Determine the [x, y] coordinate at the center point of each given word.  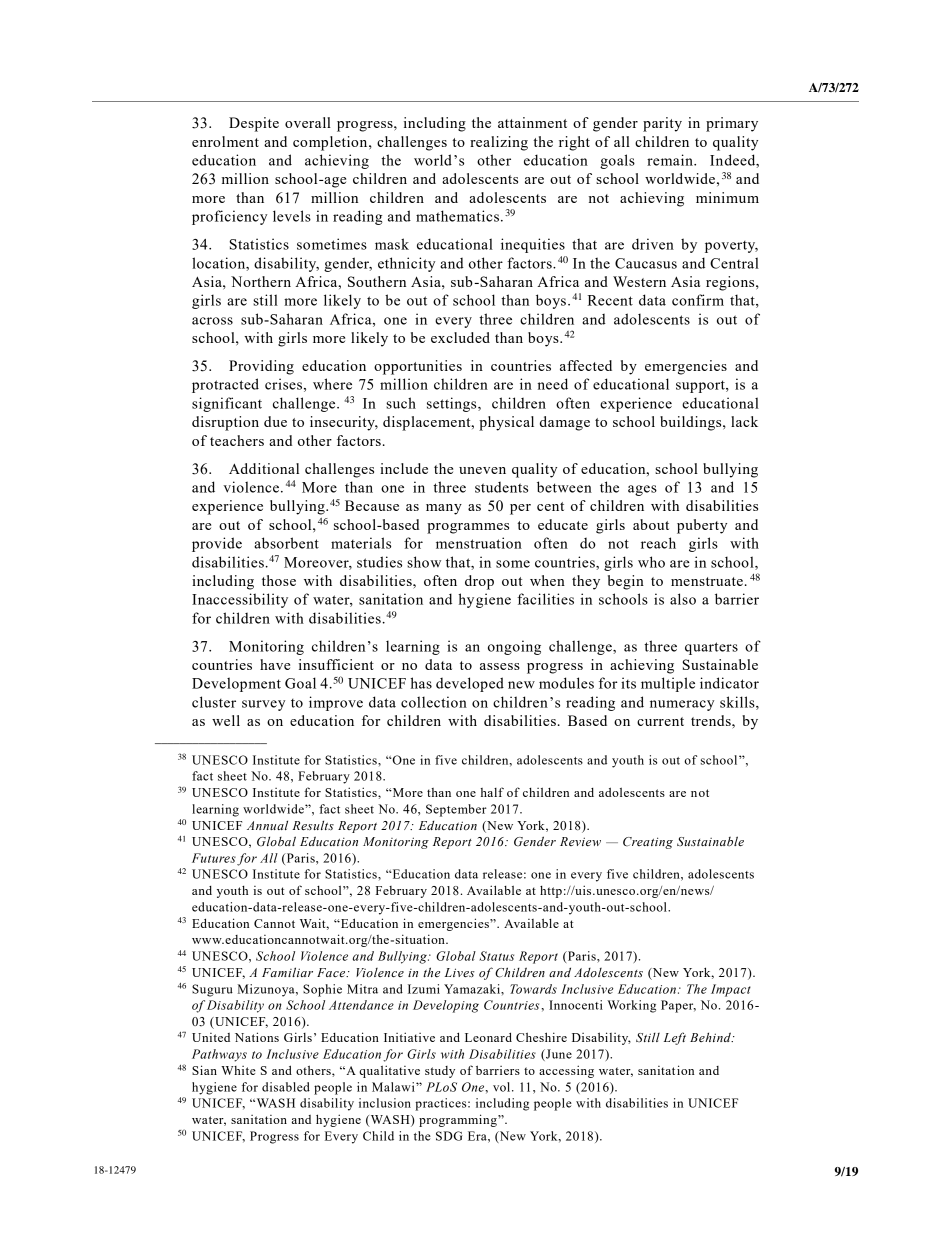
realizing [499, 143]
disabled [286, 1087]
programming [459, 1120]
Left [675, 1038]
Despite [254, 124]
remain [671, 160]
